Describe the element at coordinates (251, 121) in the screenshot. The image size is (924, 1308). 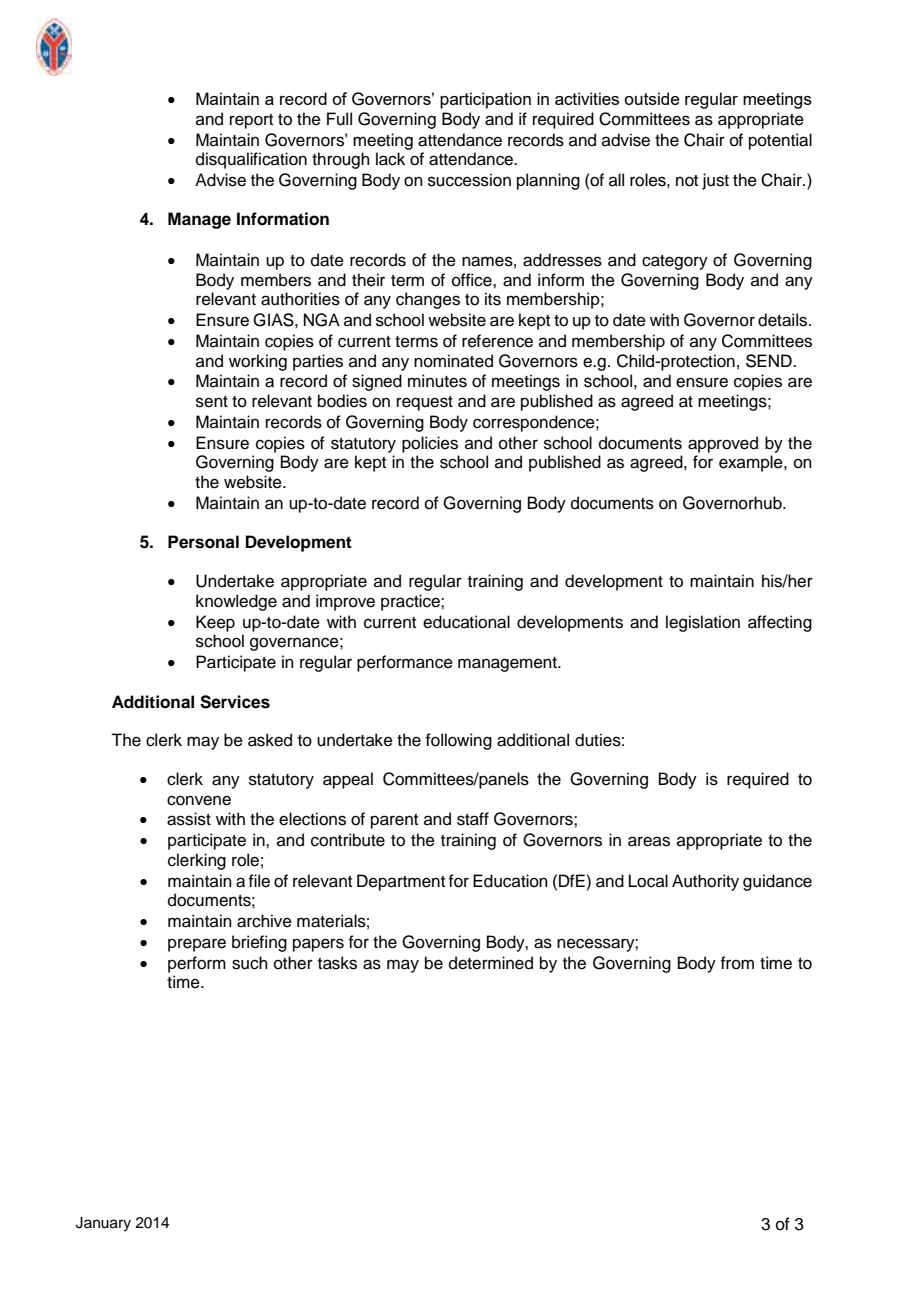
I see `report` at that location.
